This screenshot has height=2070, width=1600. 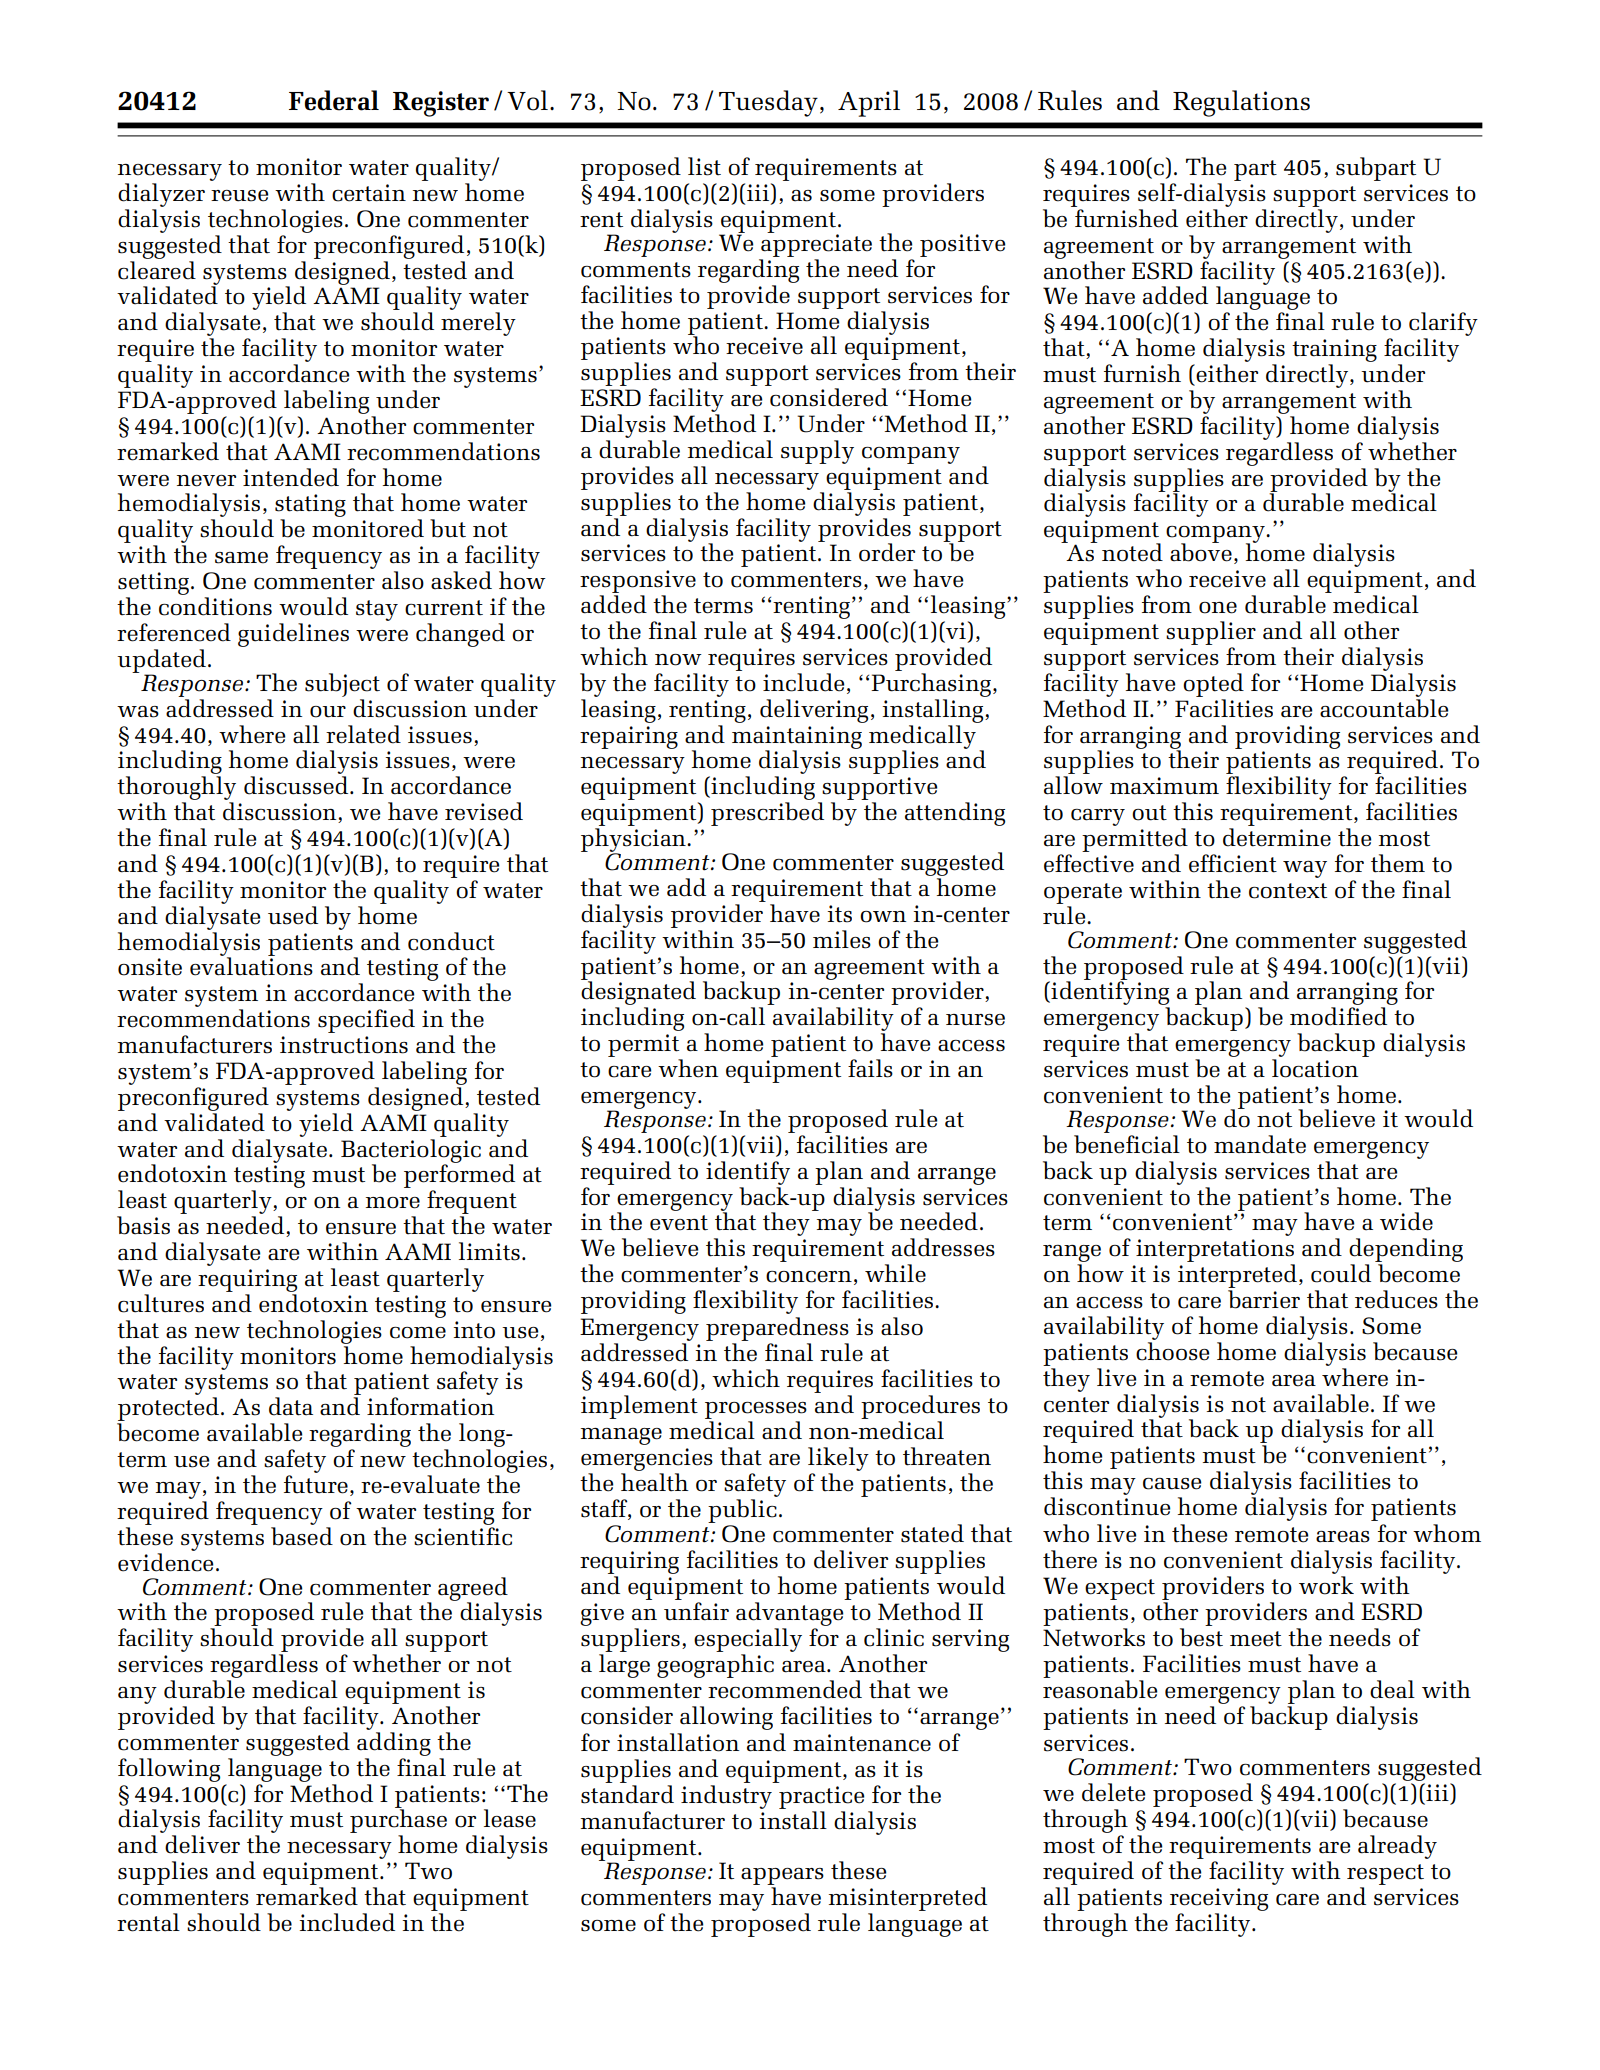 I want to click on Regulations, so click(x=1241, y=103).
